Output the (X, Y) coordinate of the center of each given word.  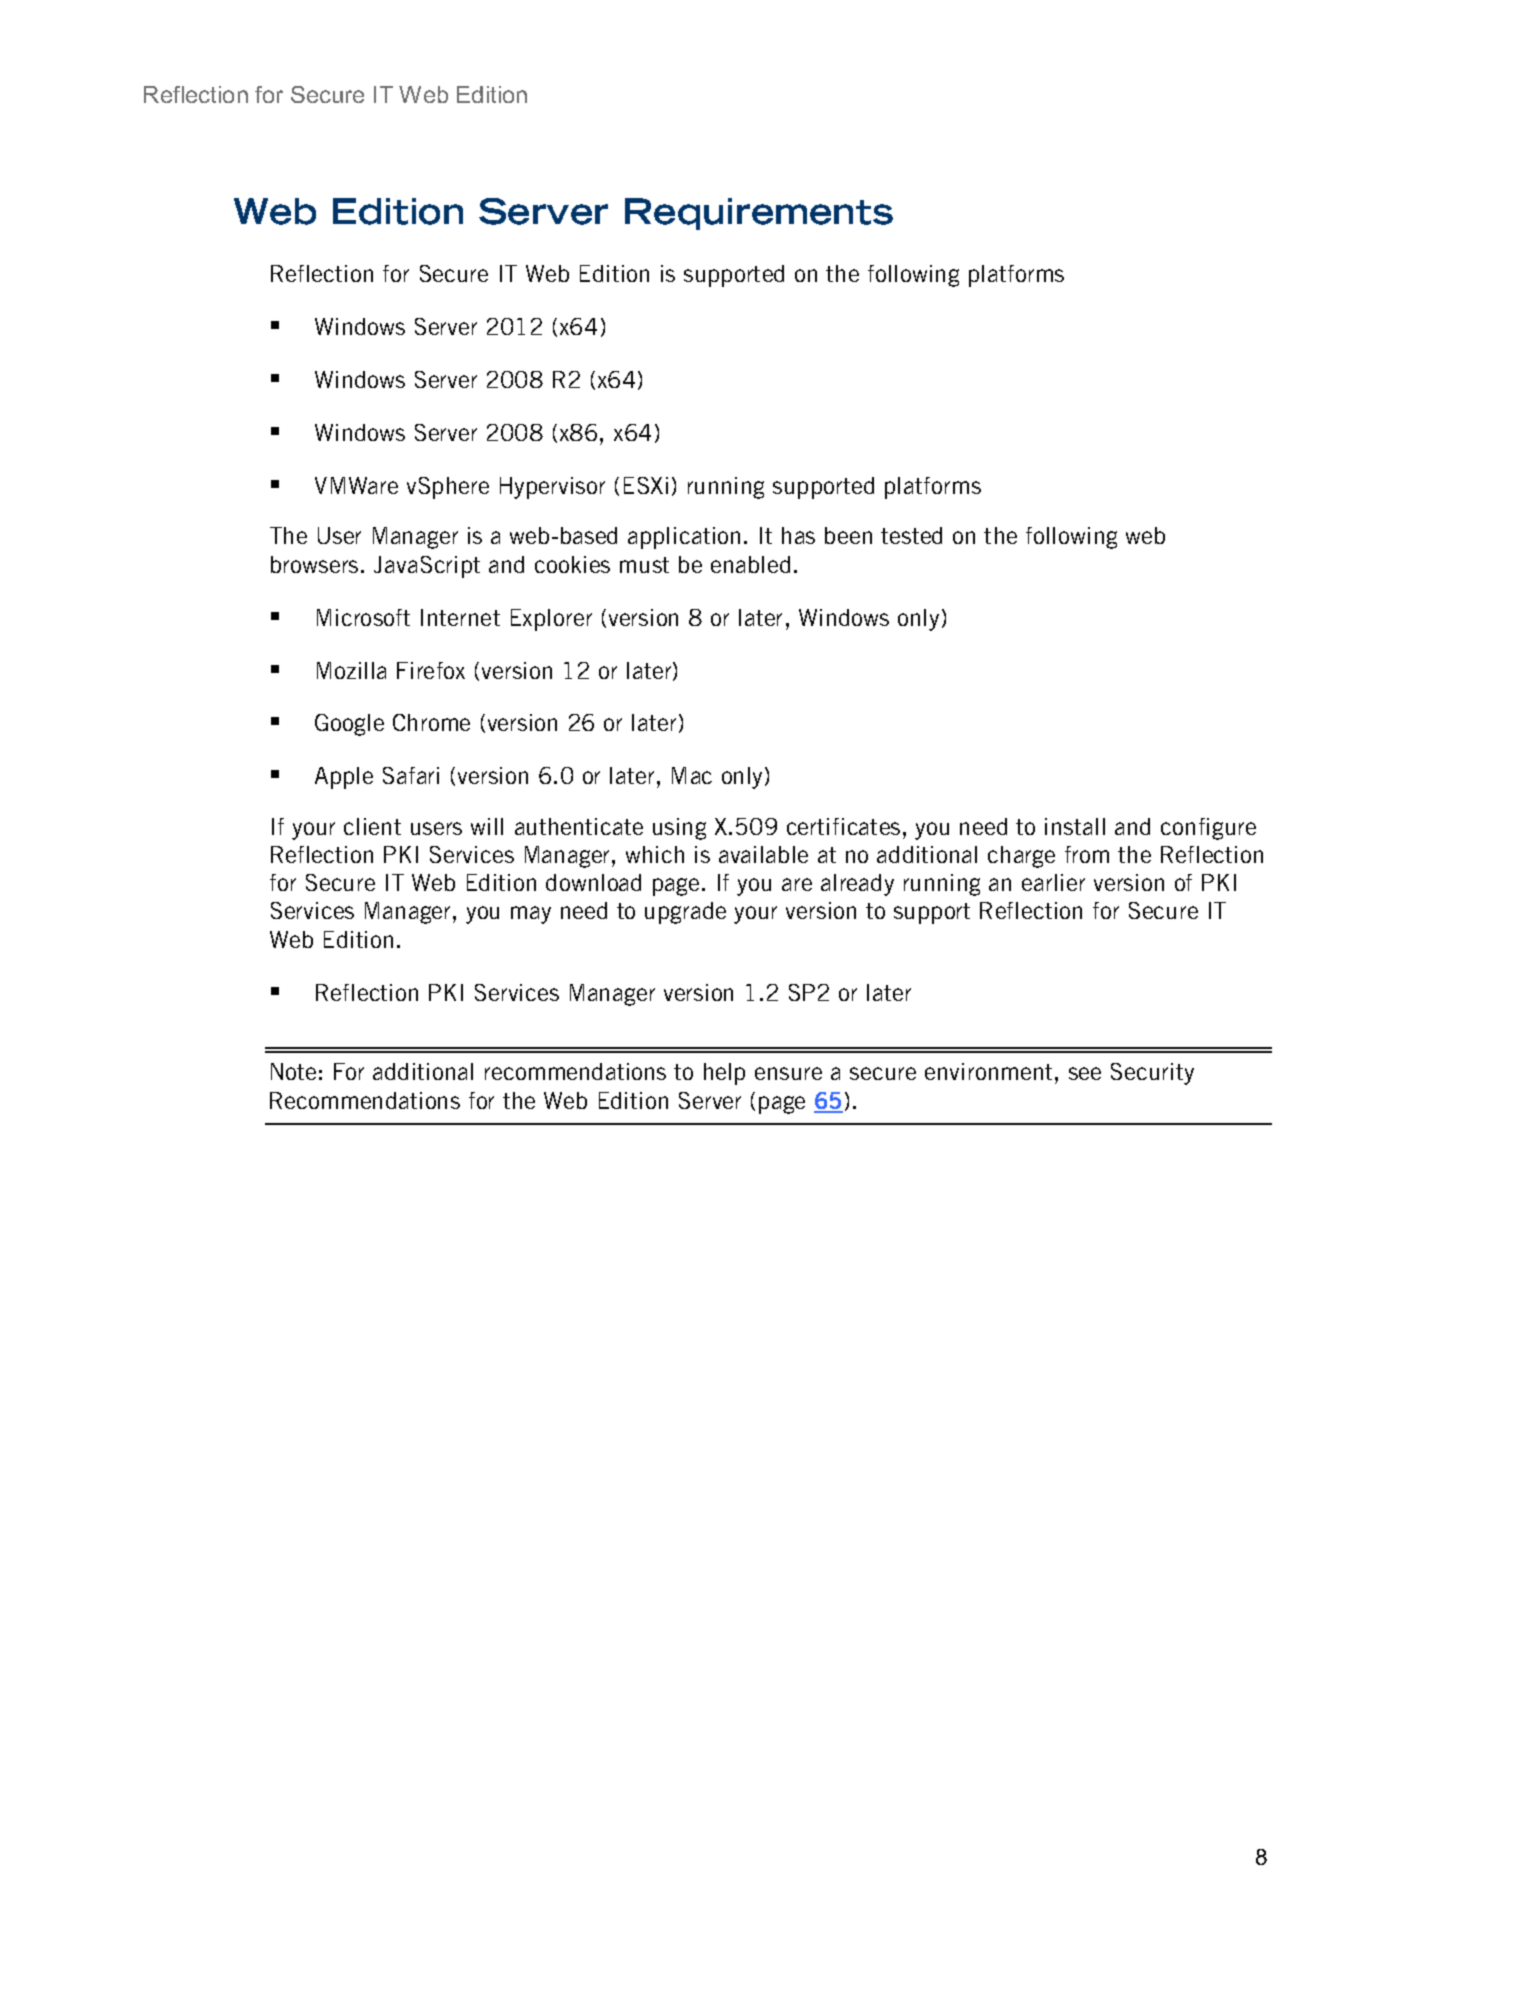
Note (293, 1071)
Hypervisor (552, 488)
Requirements (759, 214)
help (724, 1074)
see (1085, 1073)
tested (911, 535)
